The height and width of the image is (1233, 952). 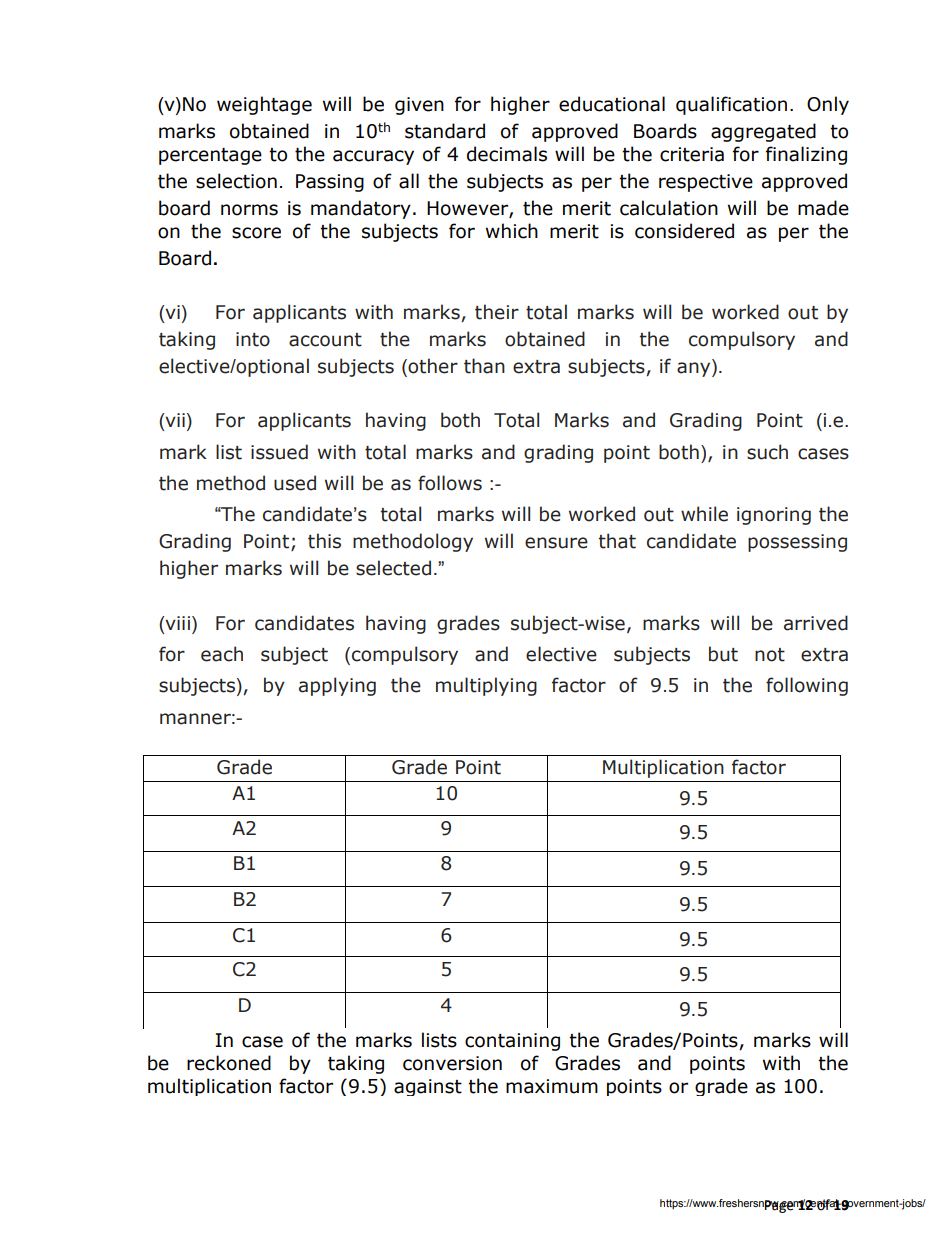 I want to click on arrived, so click(x=816, y=623).
